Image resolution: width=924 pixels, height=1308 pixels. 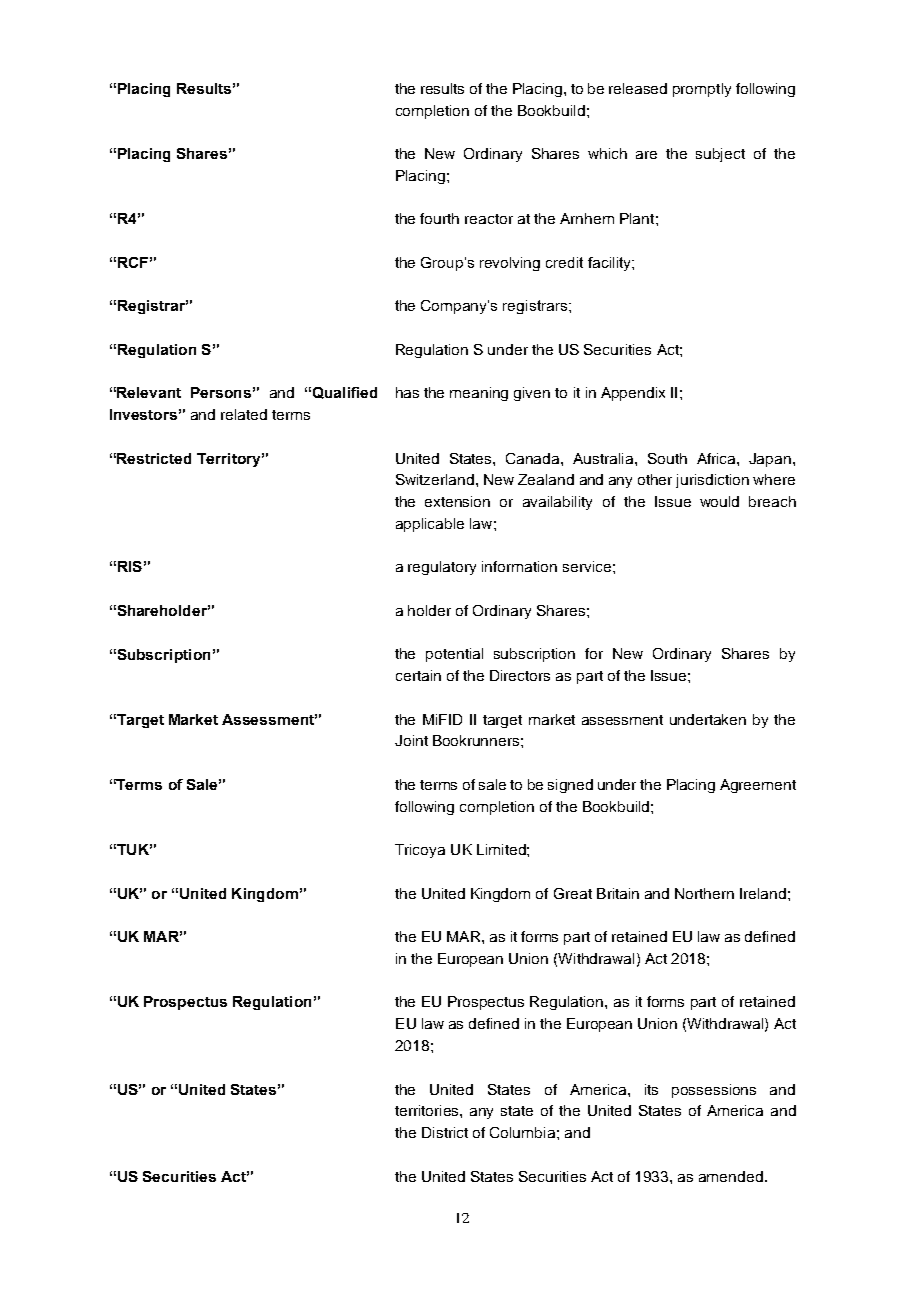 I want to click on District, so click(x=445, y=1132).
